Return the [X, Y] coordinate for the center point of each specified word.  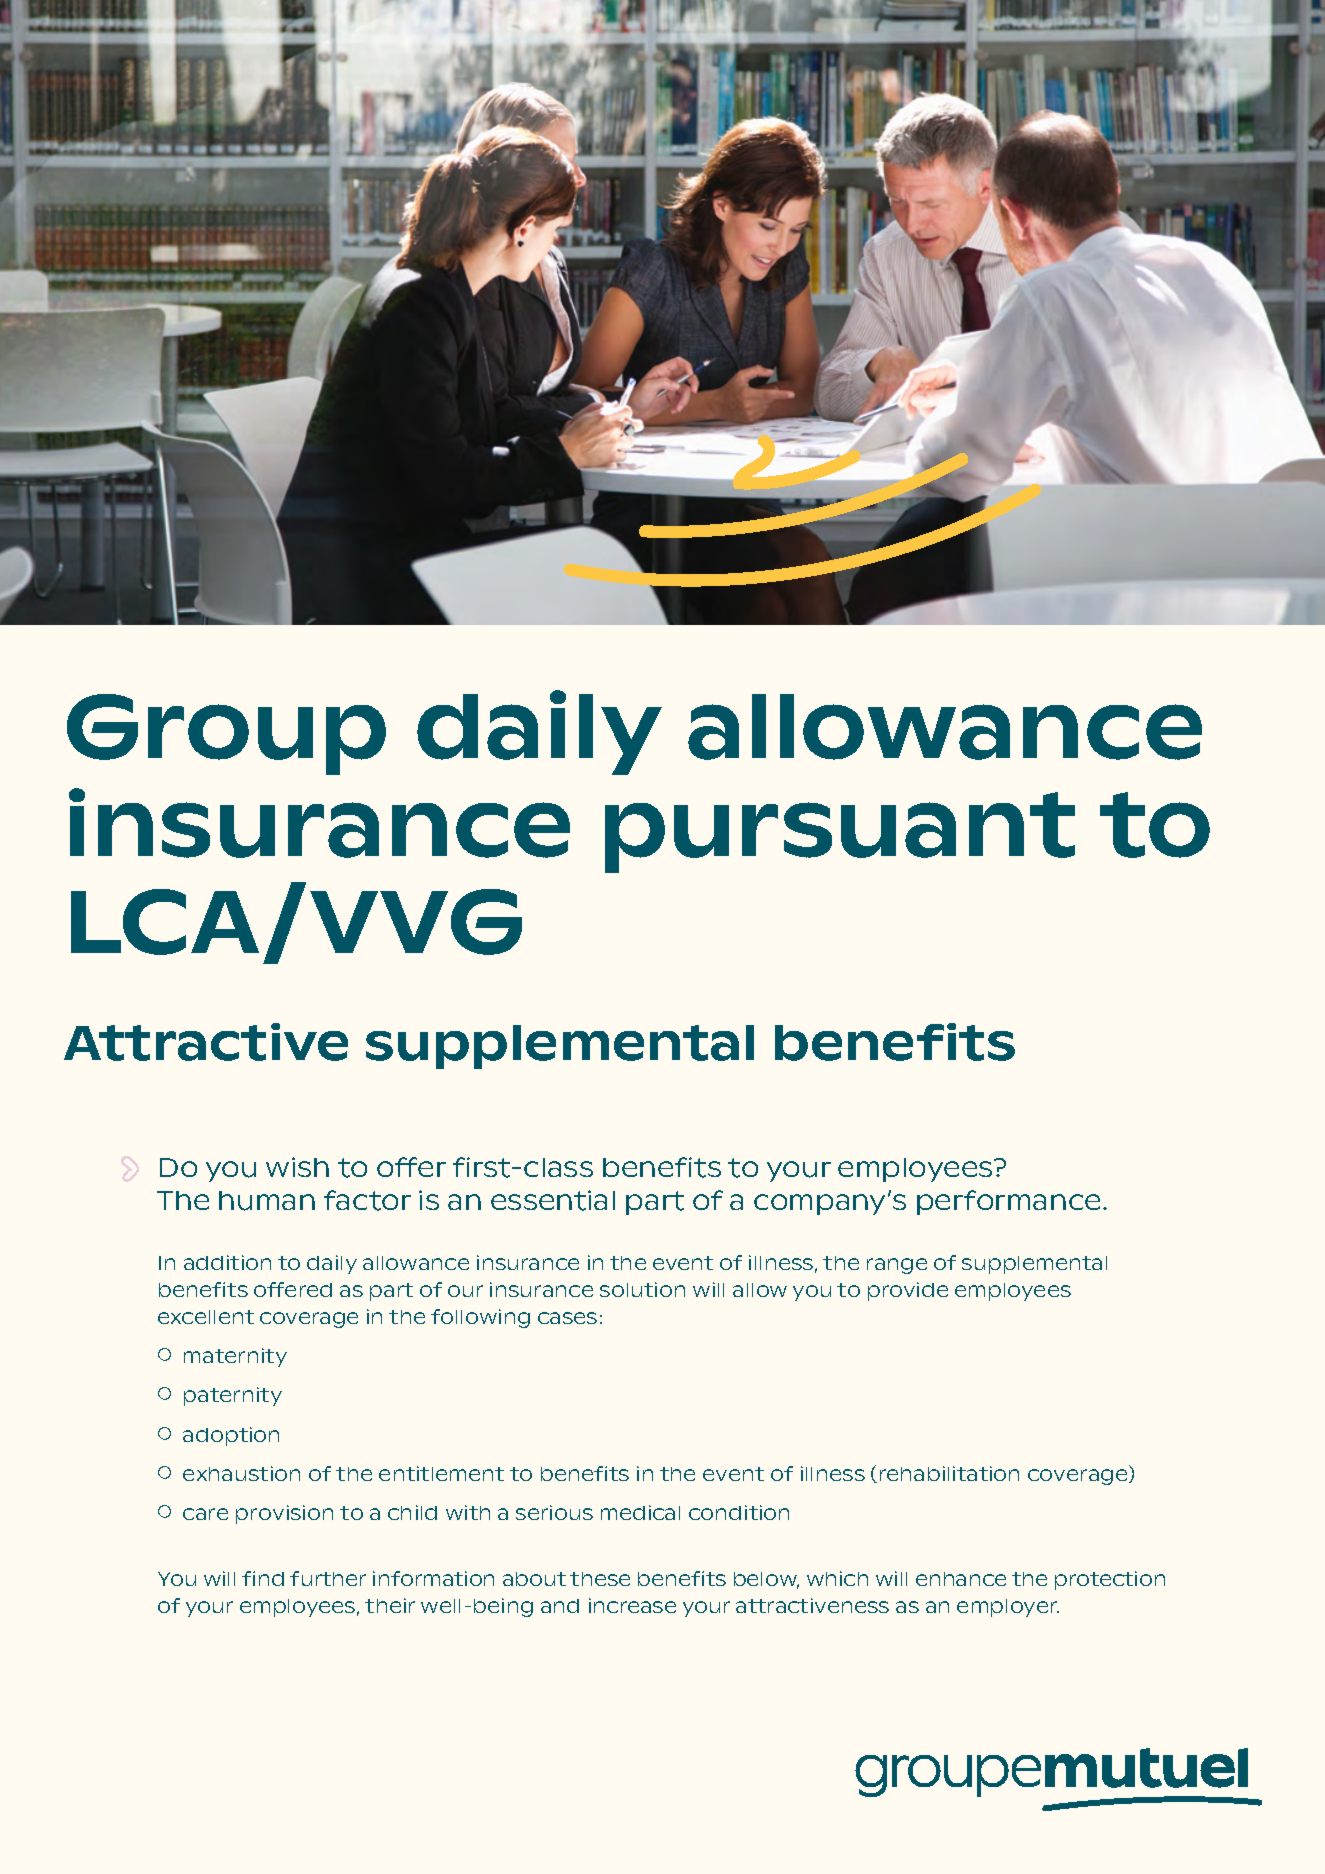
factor [367, 1200]
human [267, 1201]
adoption [231, 1436]
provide [908, 1291]
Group [226, 734]
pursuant [840, 832]
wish [297, 1167]
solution [642, 1289]
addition [227, 1262]
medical [640, 1512]
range [897, 1266]
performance [1008, 1202]
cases [567, 1318]
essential [553, 1200]
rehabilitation [949, 1473]
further [328, 1578]
